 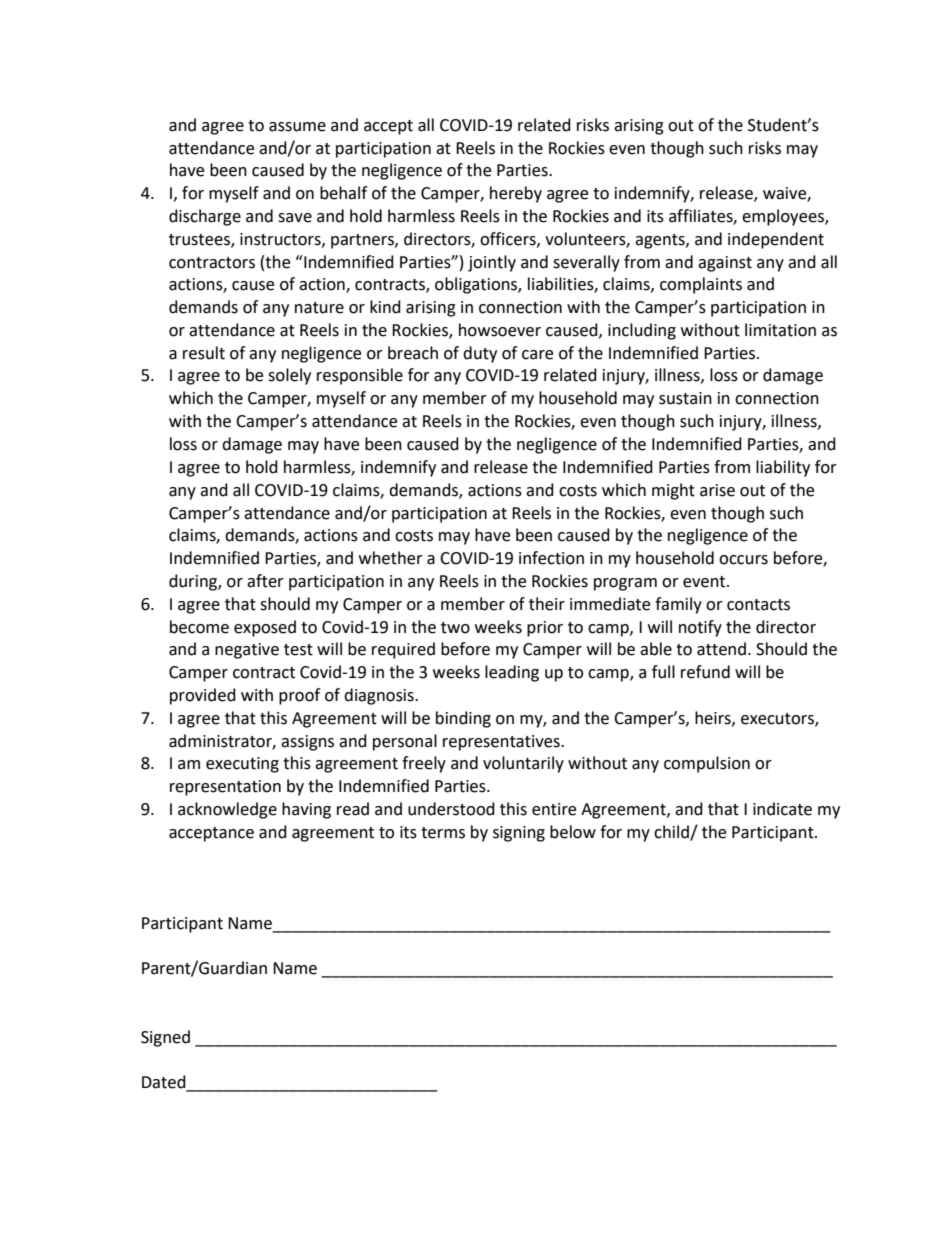 I want to click on understood, so click(x=451, y=809).
